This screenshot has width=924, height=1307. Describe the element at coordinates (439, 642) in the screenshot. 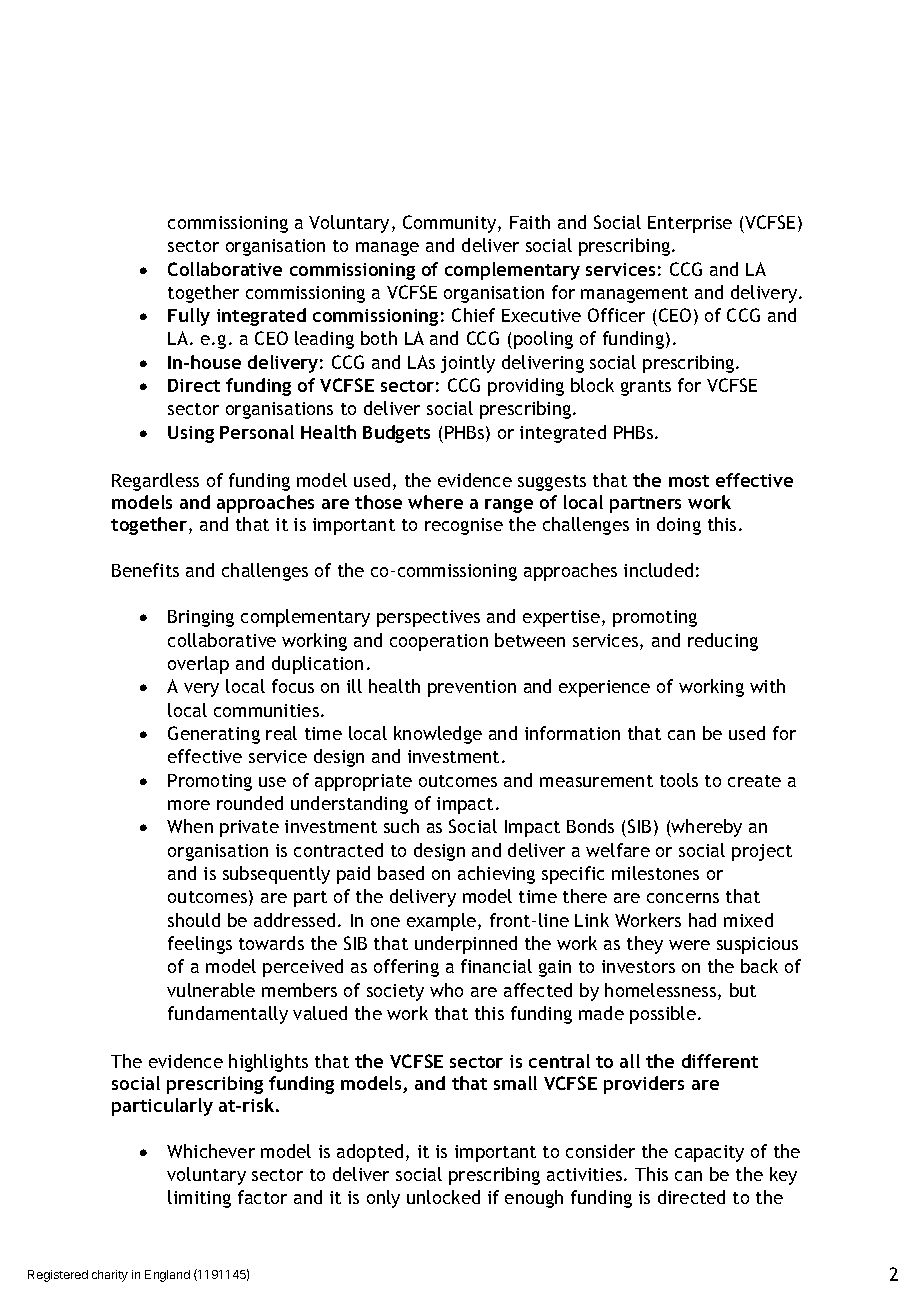

I see `cooperation` at that location.
